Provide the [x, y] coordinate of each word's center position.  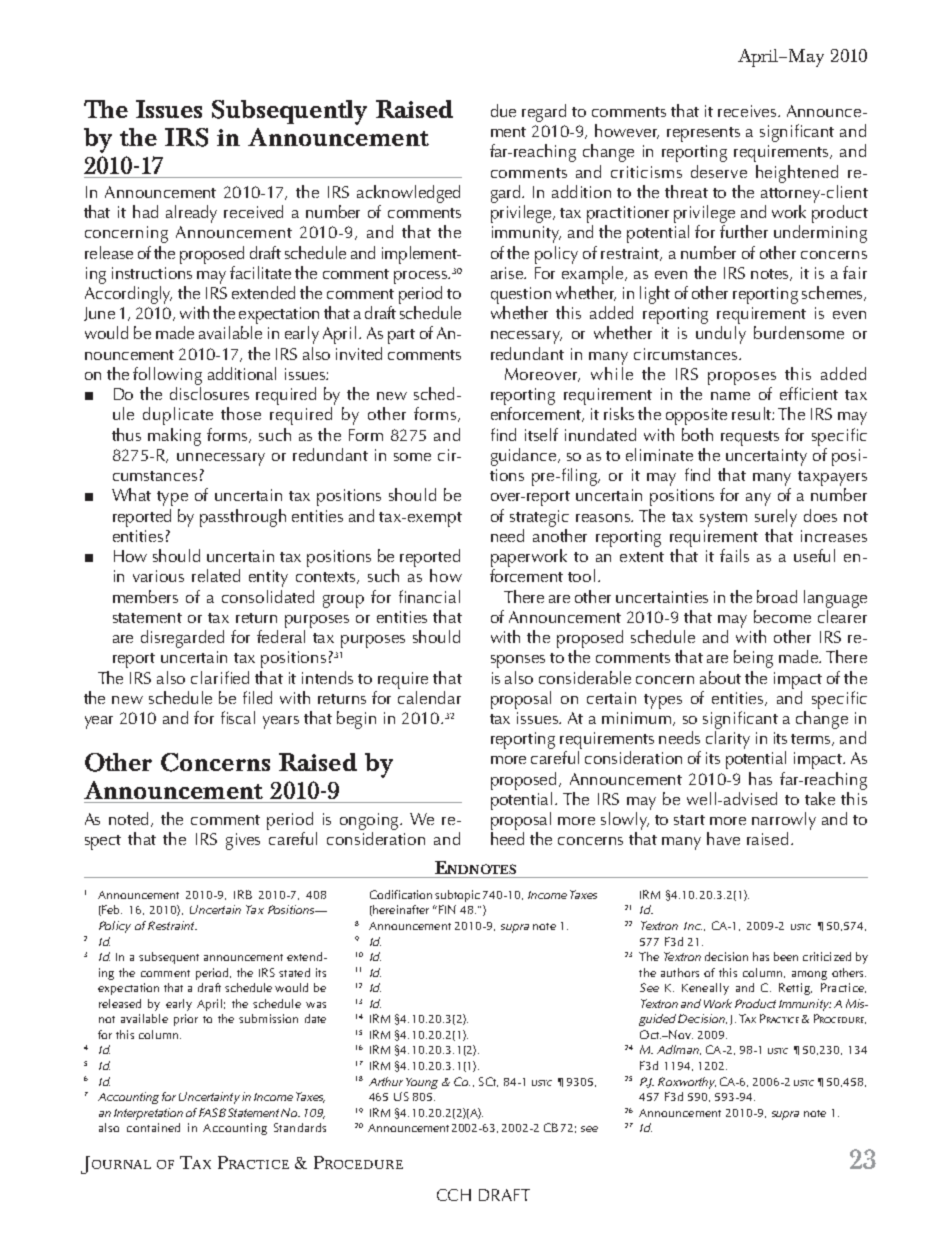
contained [153, 1127]
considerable [585, 677]
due [503, 110]
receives [748, 111]
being [753, 659]
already [191, 214]
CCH [454, 1195]
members [145, 596]
